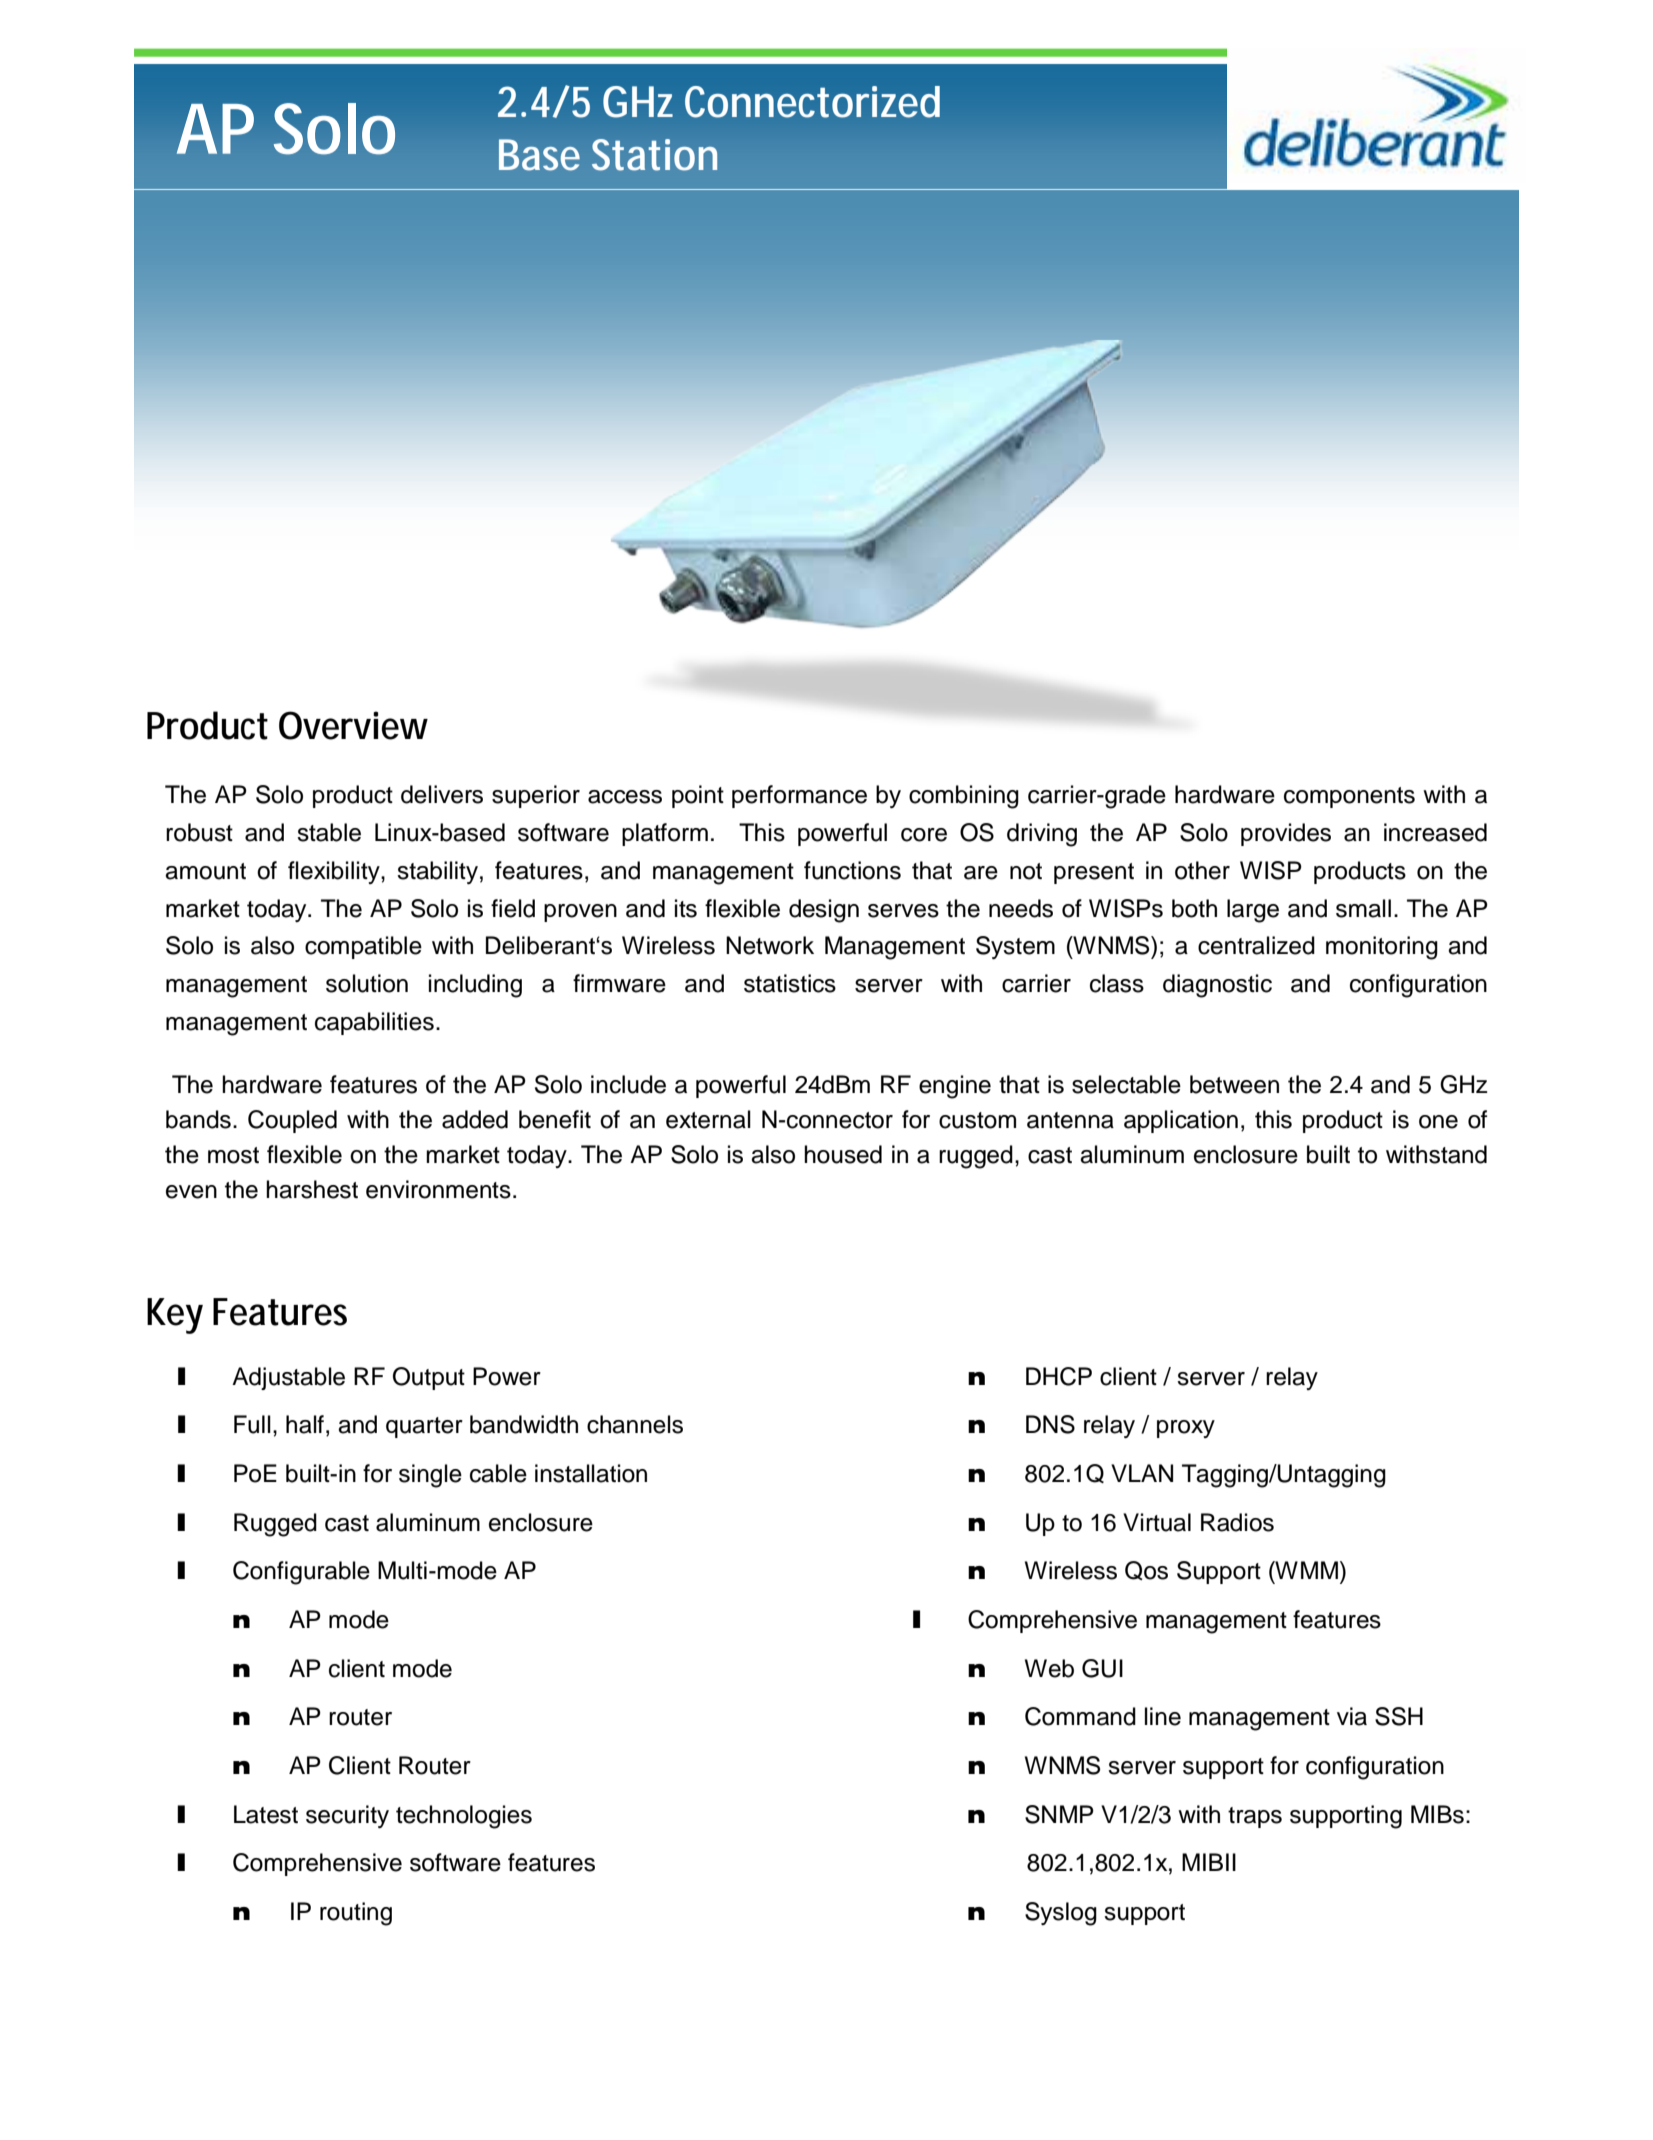  What do you see at coordinates (799, 796) in the page?
I see `performance` at bounding box center [799, 796].
